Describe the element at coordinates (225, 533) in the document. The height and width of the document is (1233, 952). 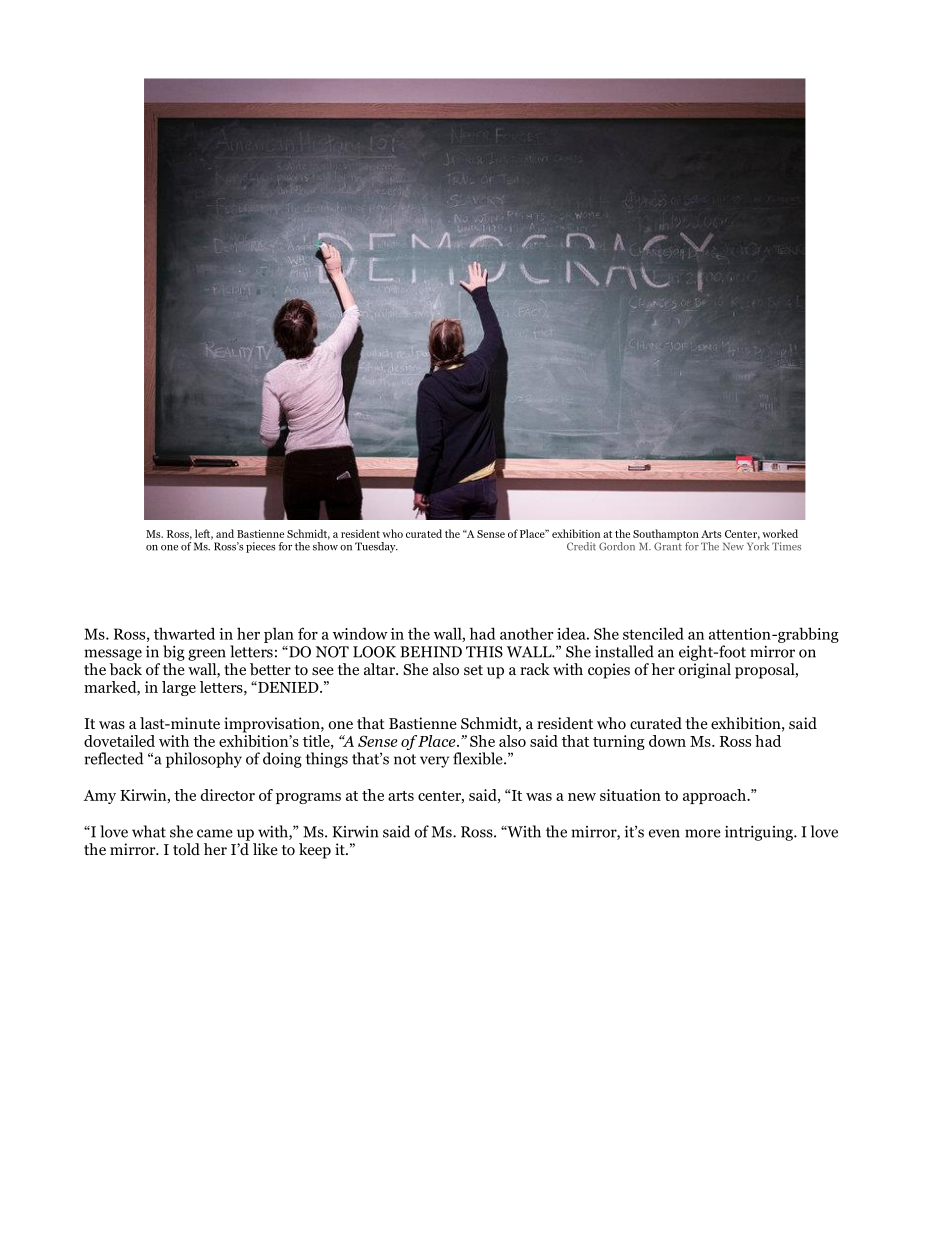
I see `and` at that location.
